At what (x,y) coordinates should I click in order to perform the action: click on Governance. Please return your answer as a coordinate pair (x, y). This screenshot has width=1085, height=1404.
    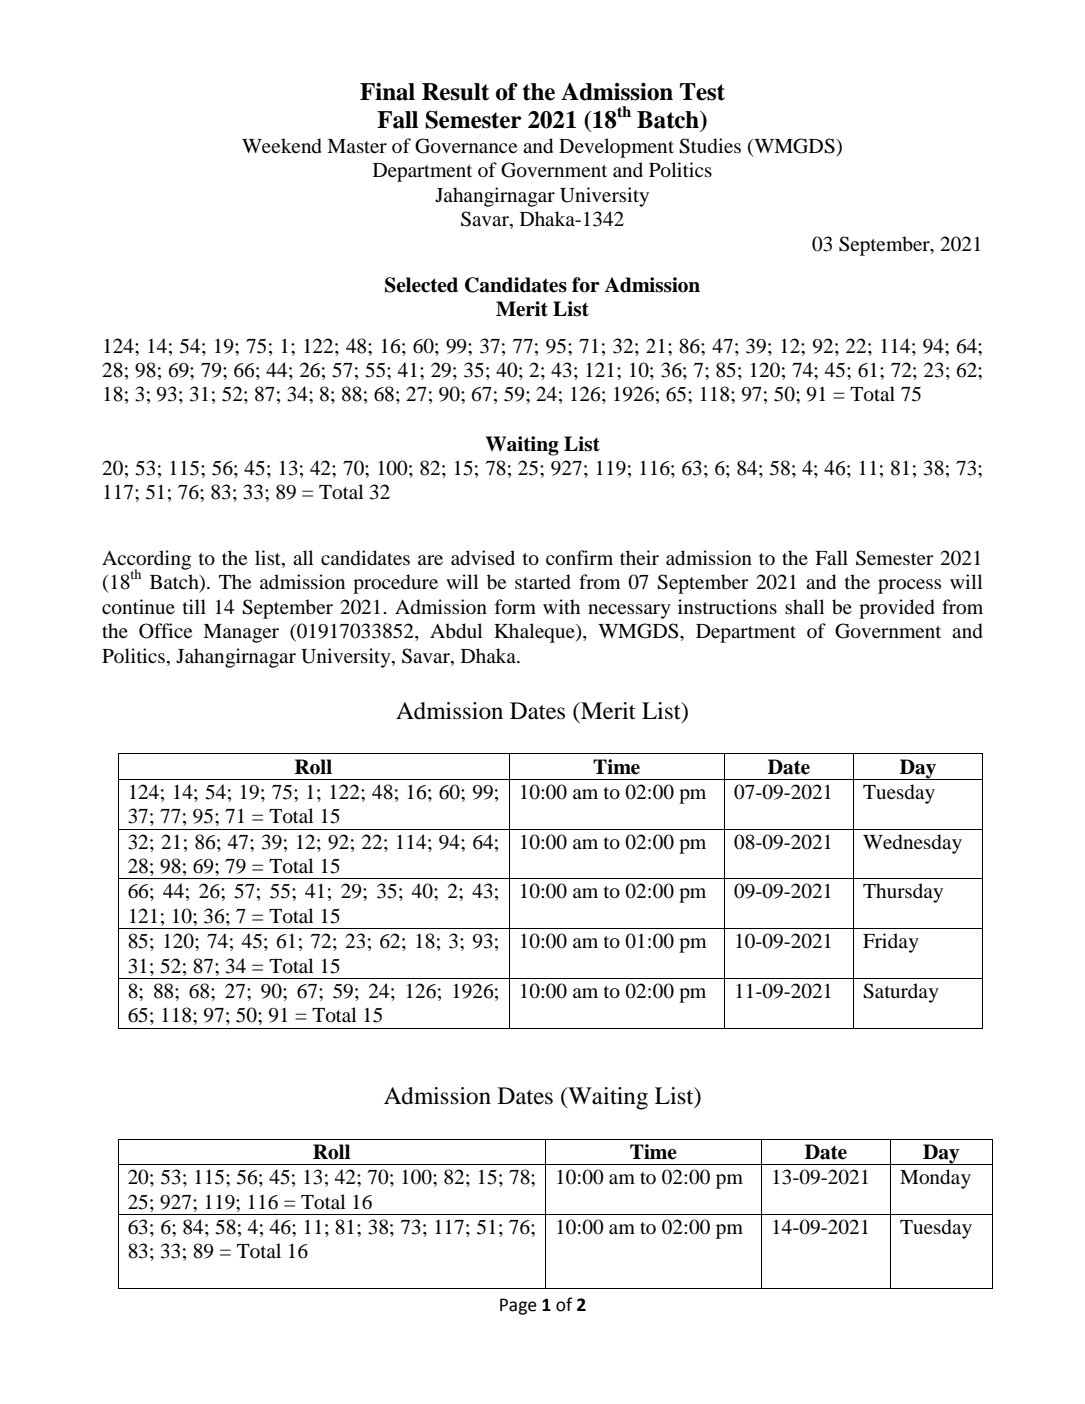
    Looking at the image, I should click on (466, 146).
